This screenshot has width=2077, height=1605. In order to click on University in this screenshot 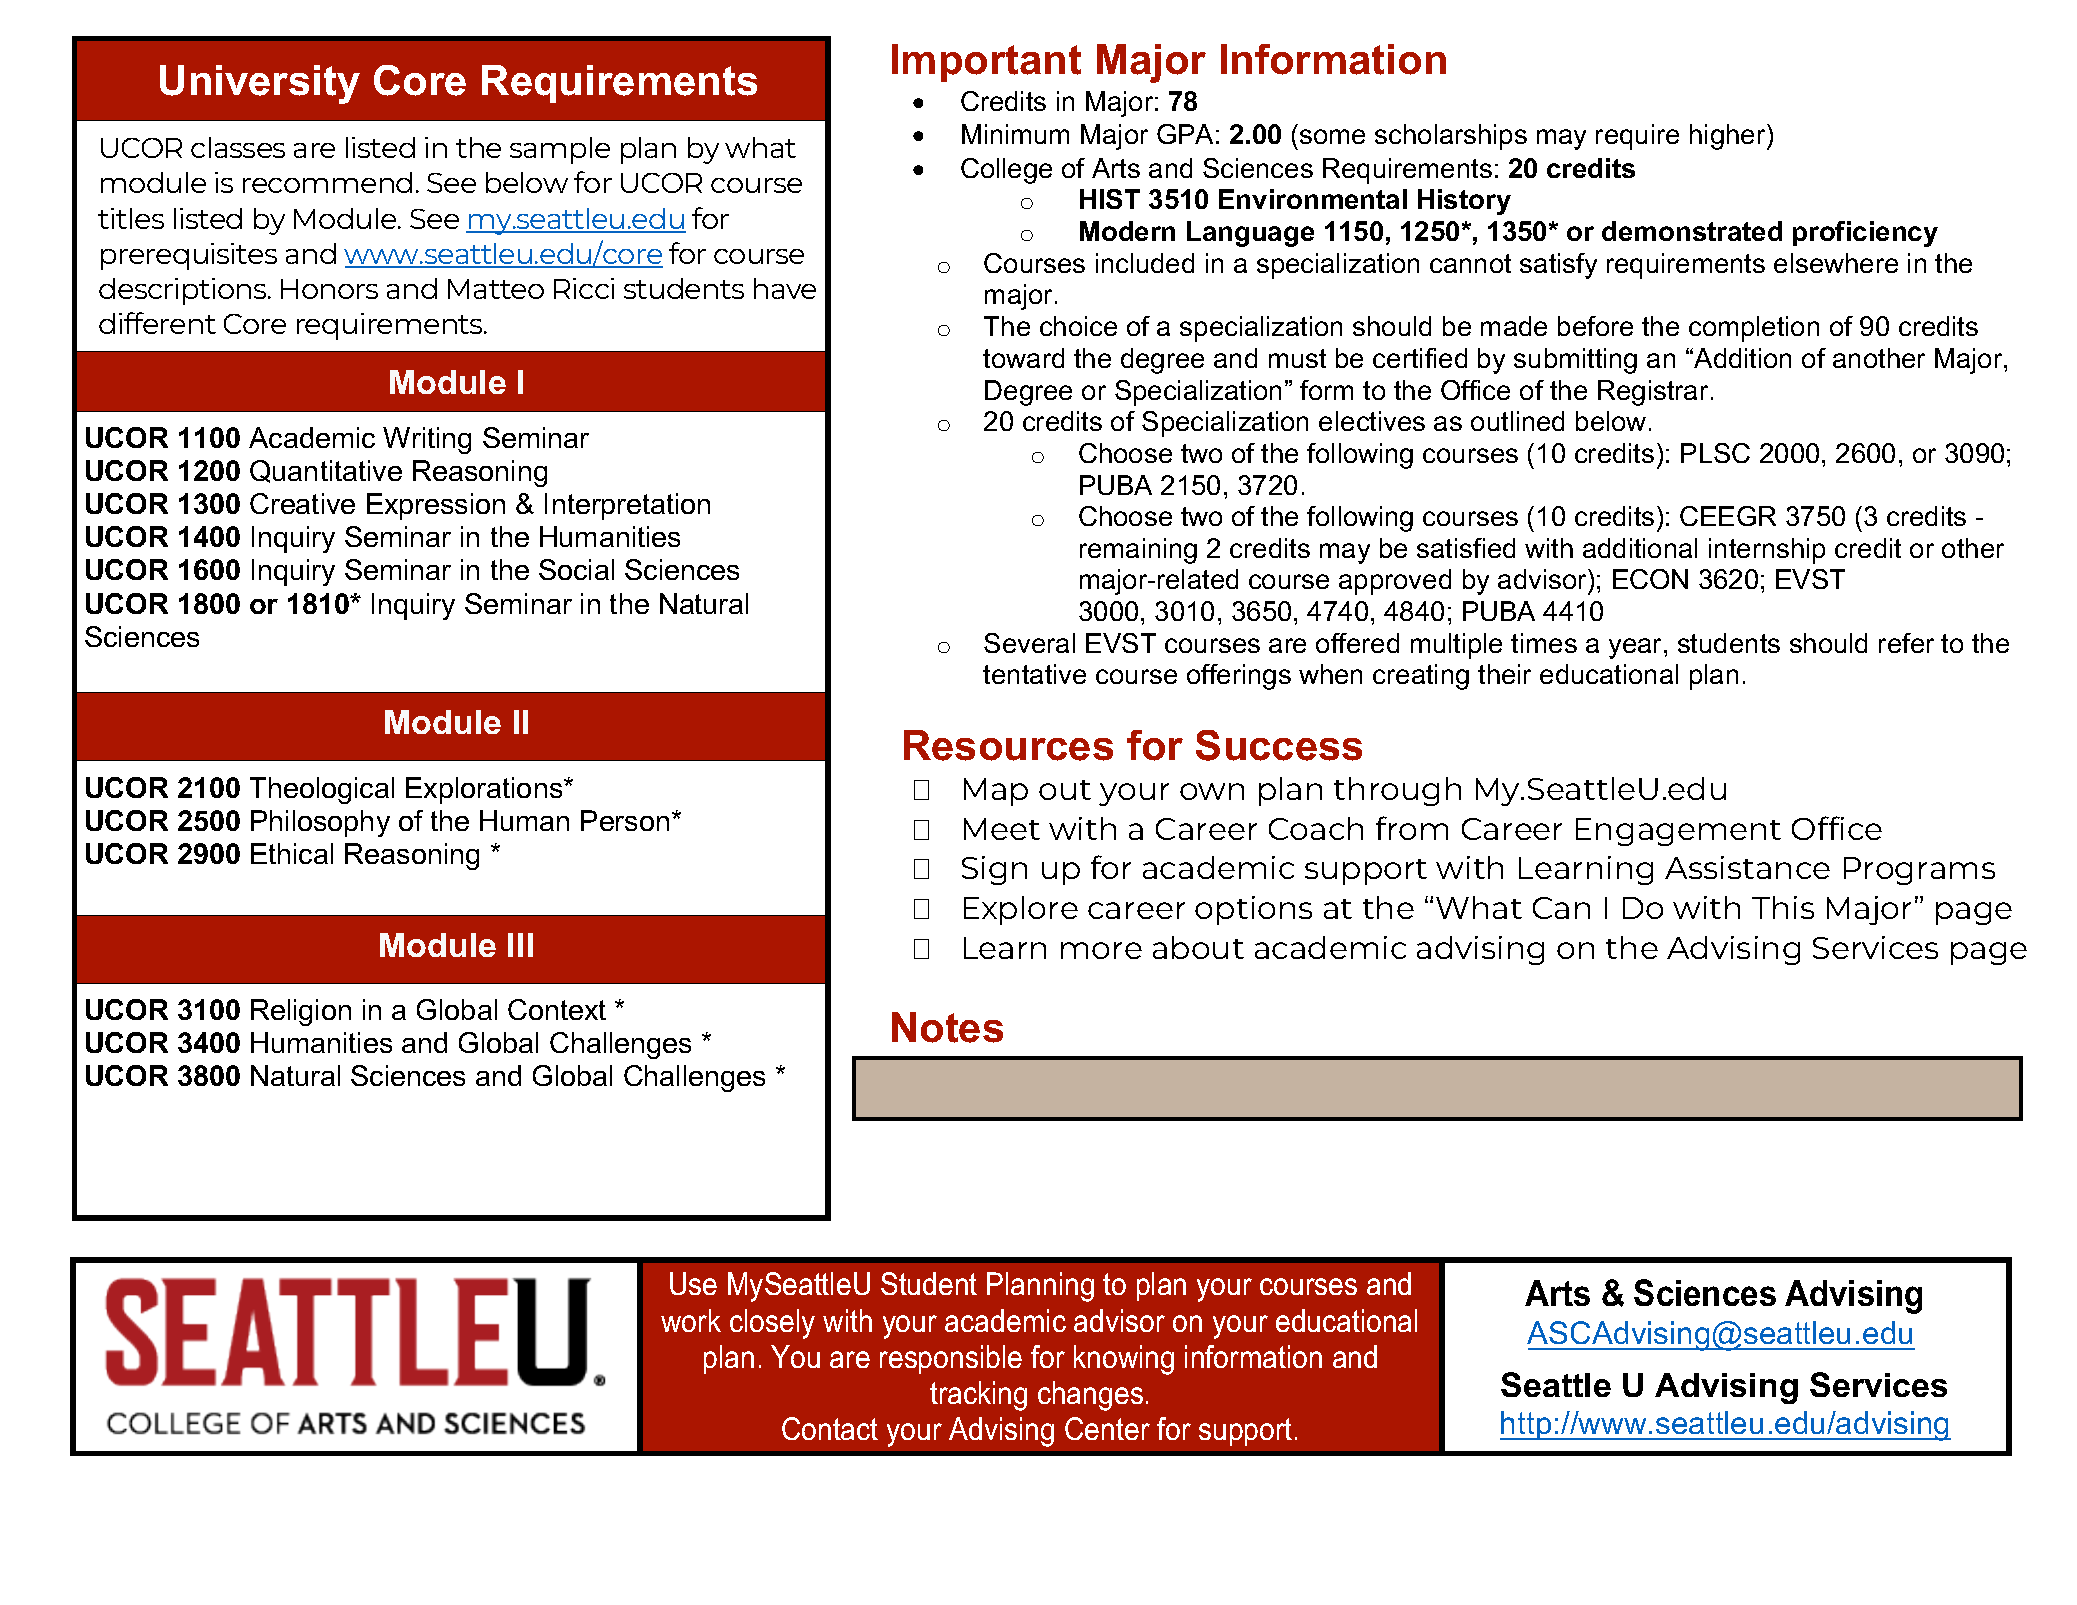, I will do `click(260, 84)`.
